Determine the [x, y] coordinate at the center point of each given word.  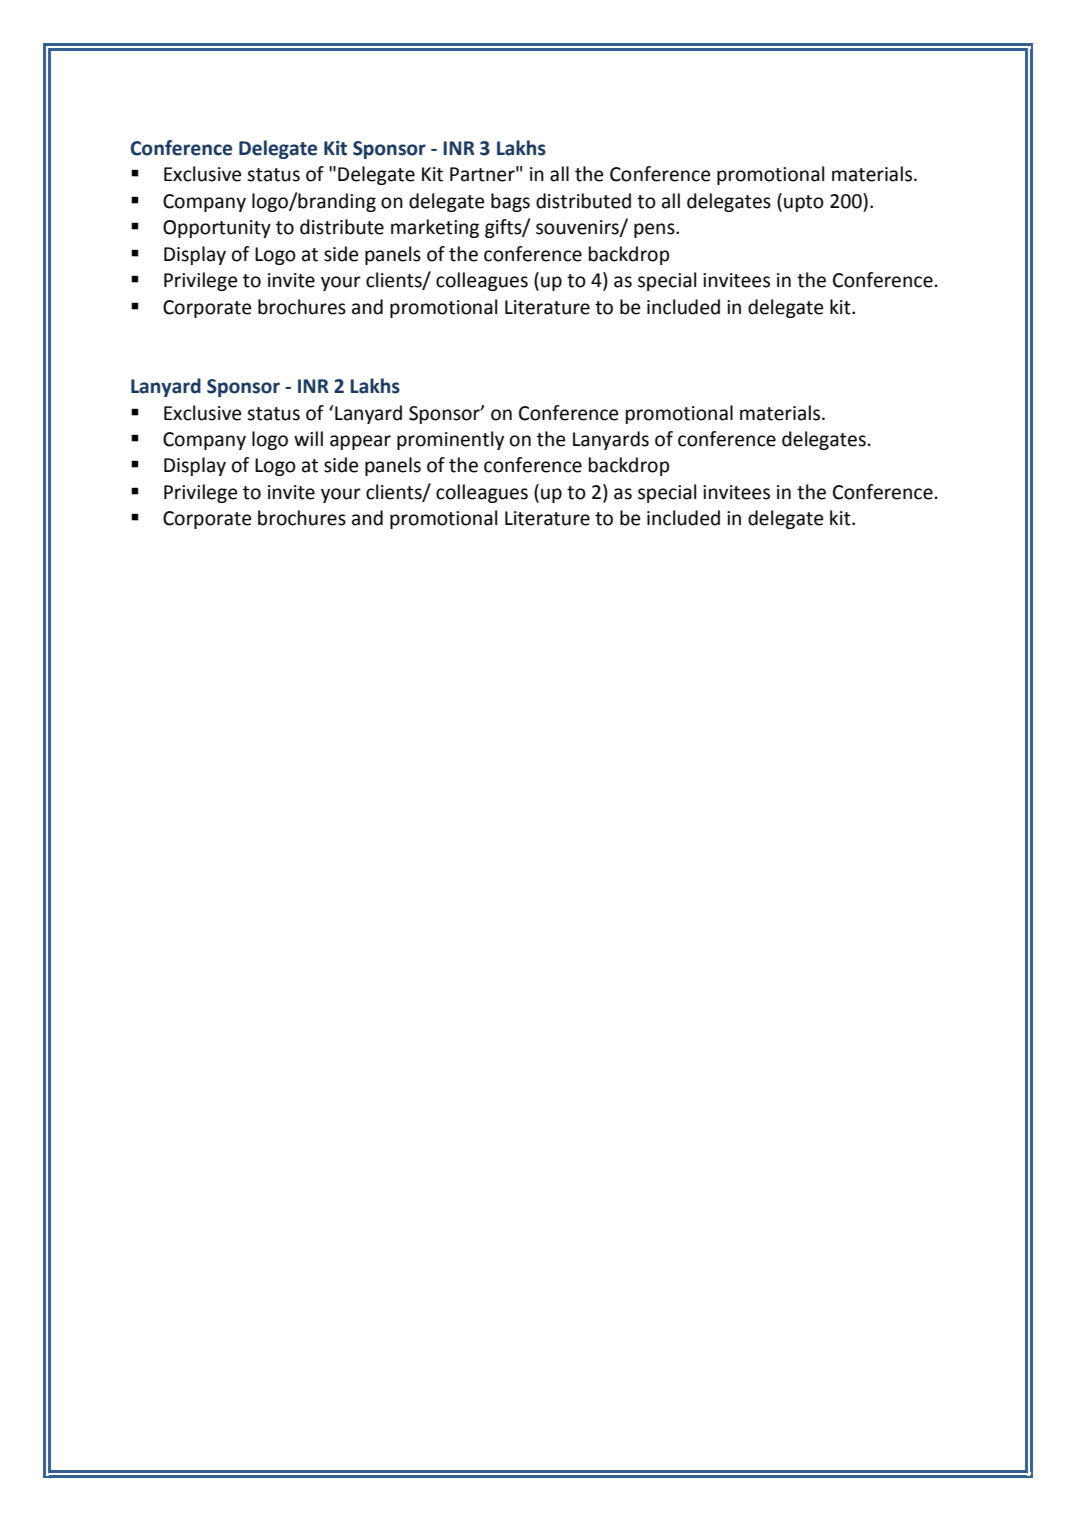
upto [804, 203]
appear [360, 442]
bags [510, 202]
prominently [450, 440]
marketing [435, 228]
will [308, 438]
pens [655, 230]
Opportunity [217, 229]
